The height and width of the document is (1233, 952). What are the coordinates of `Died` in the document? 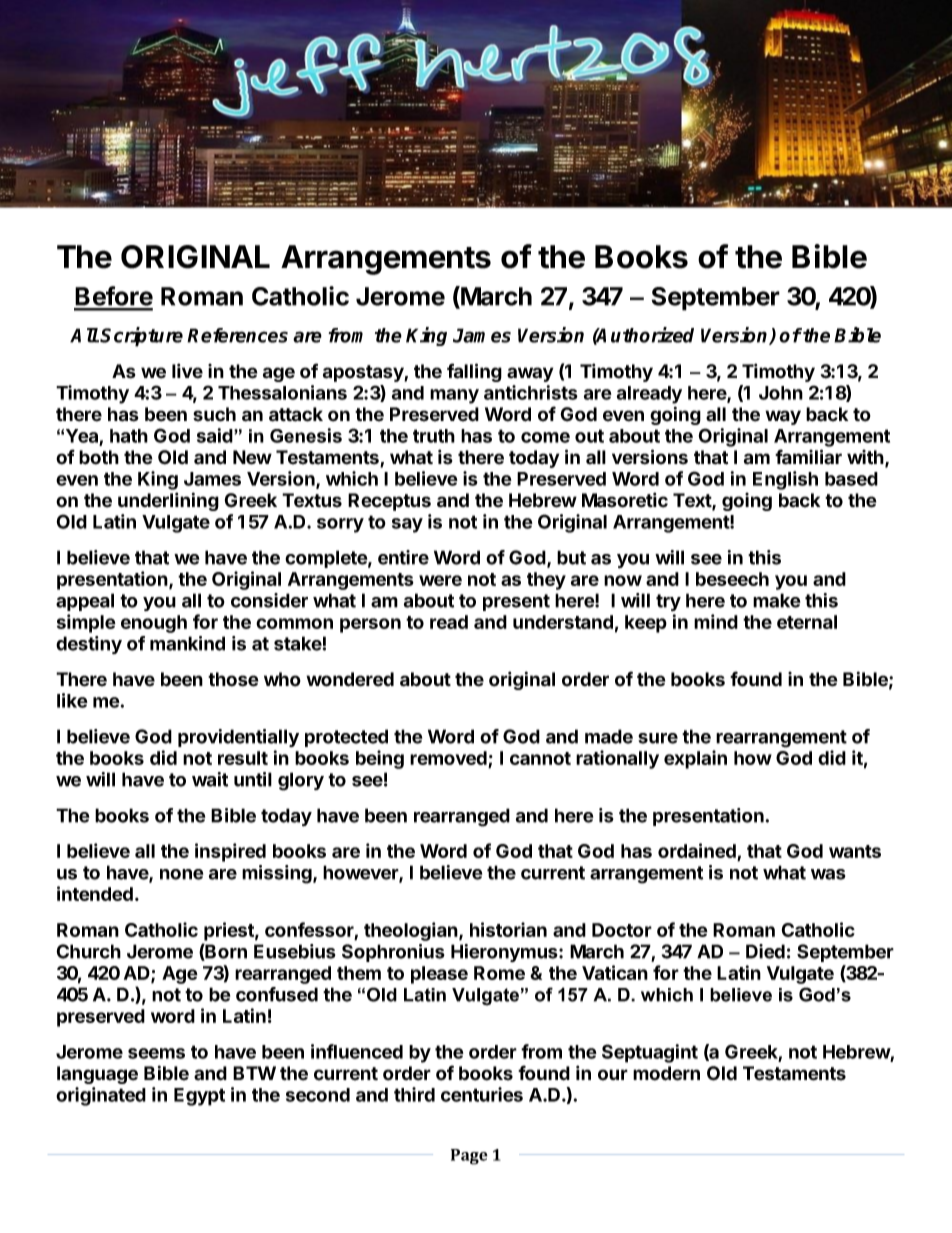 It's located at (765, 951).
